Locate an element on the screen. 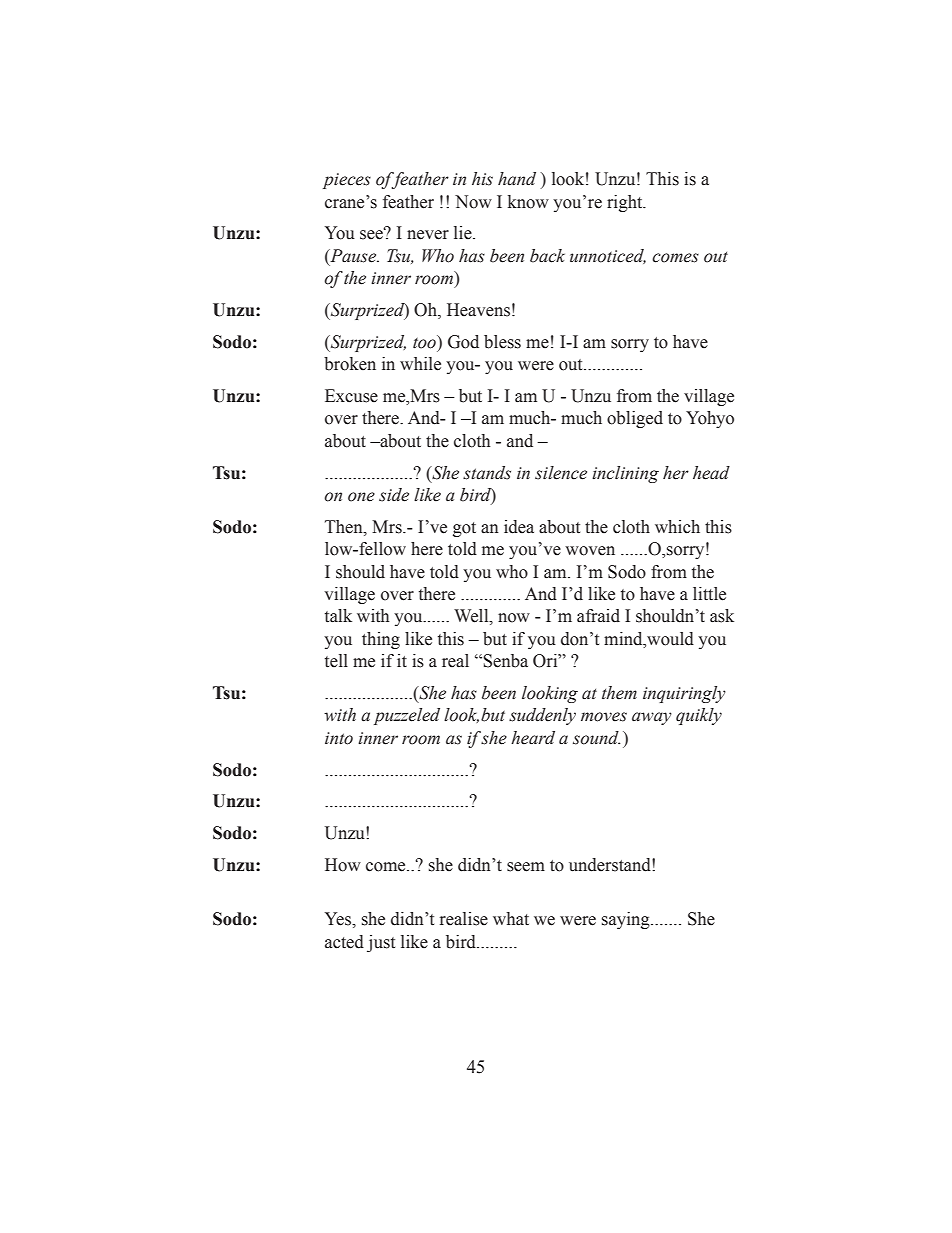 The image size is (952, 1233). just is located at coordinates (381, 943).
